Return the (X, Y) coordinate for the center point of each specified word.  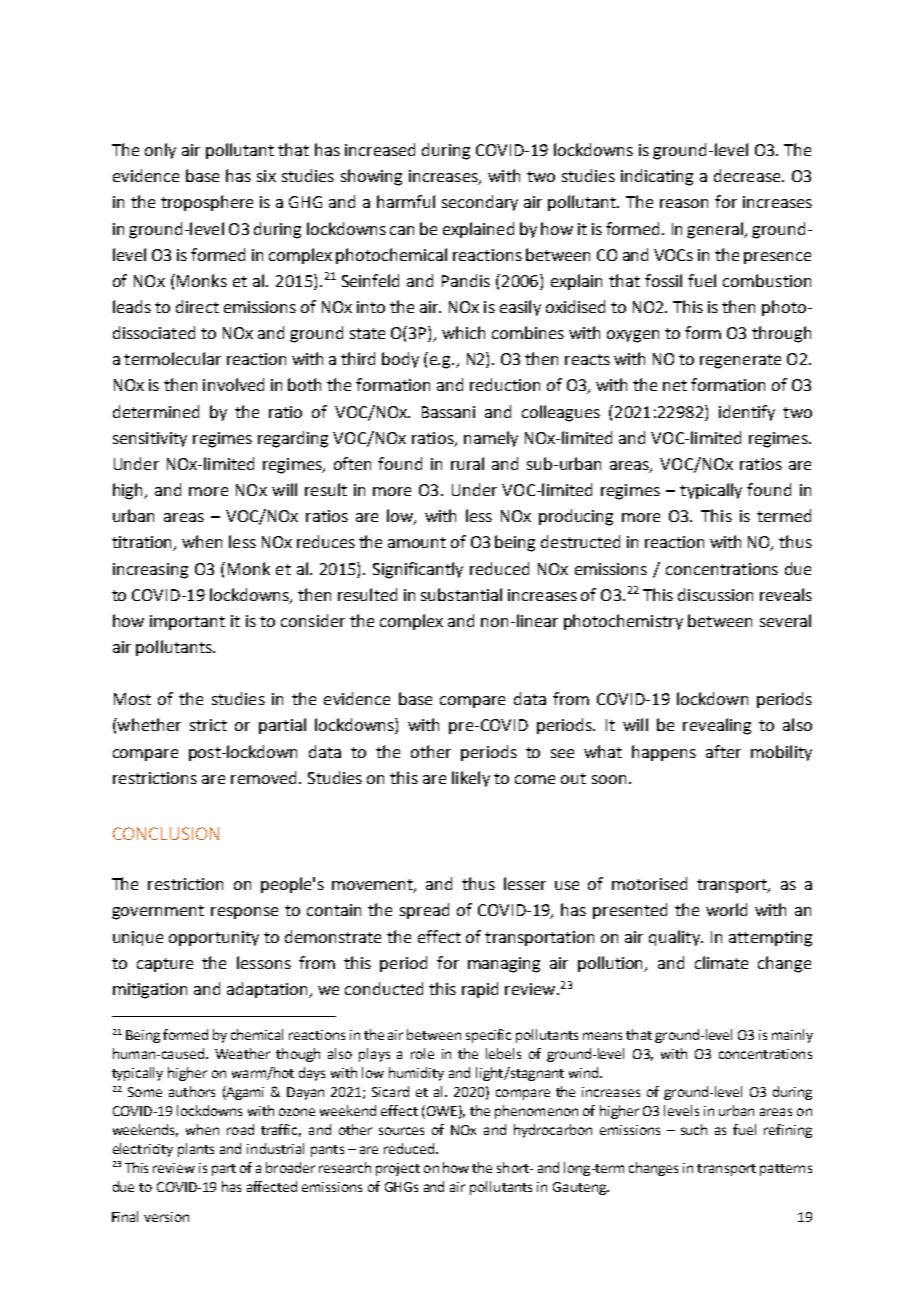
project (398, 1169)
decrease (748, 175)
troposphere (207, 203)
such (694, 1129)
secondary (480, 203)
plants (196, 1150)
